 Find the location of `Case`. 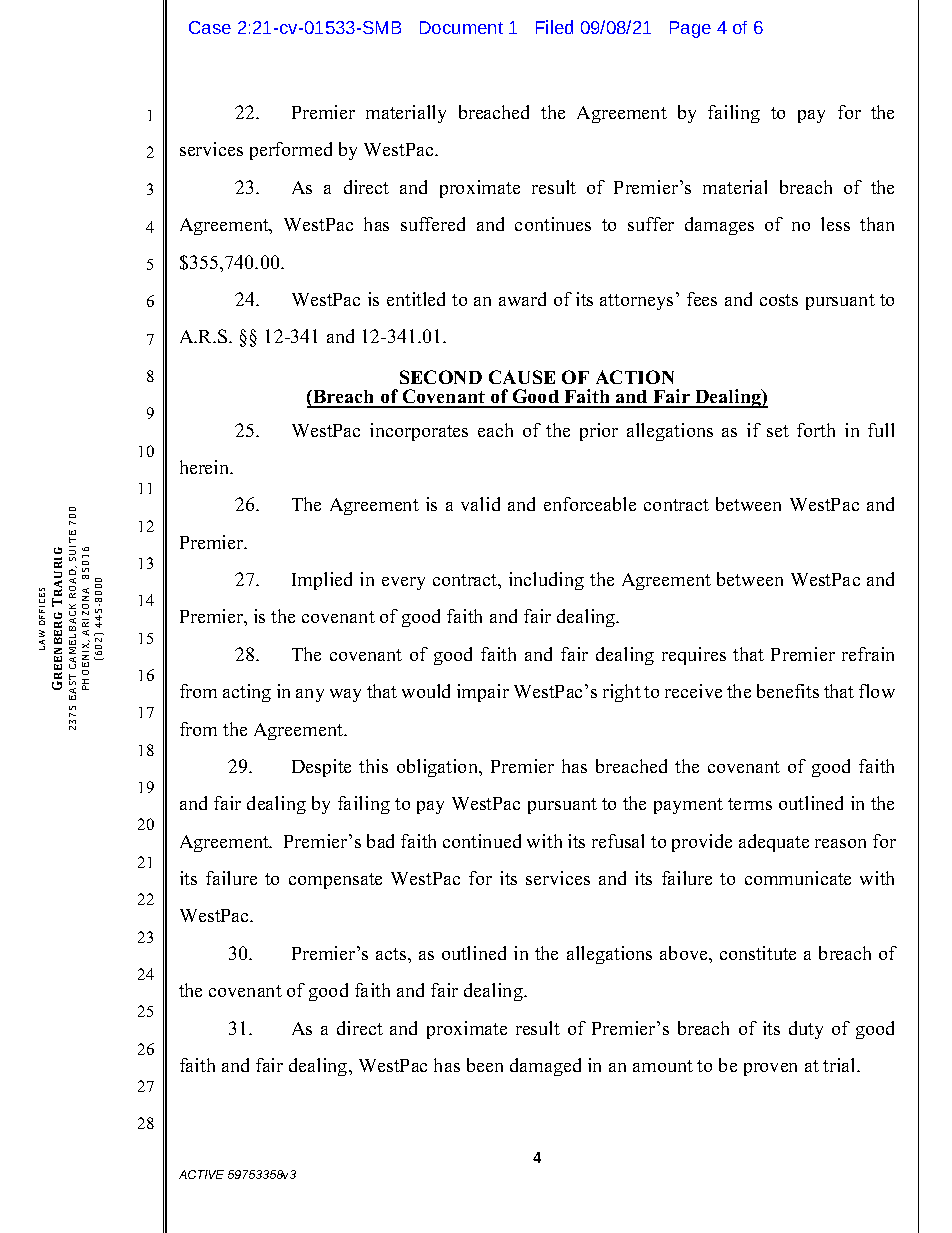

Case is located at coordinates (210, 27).
